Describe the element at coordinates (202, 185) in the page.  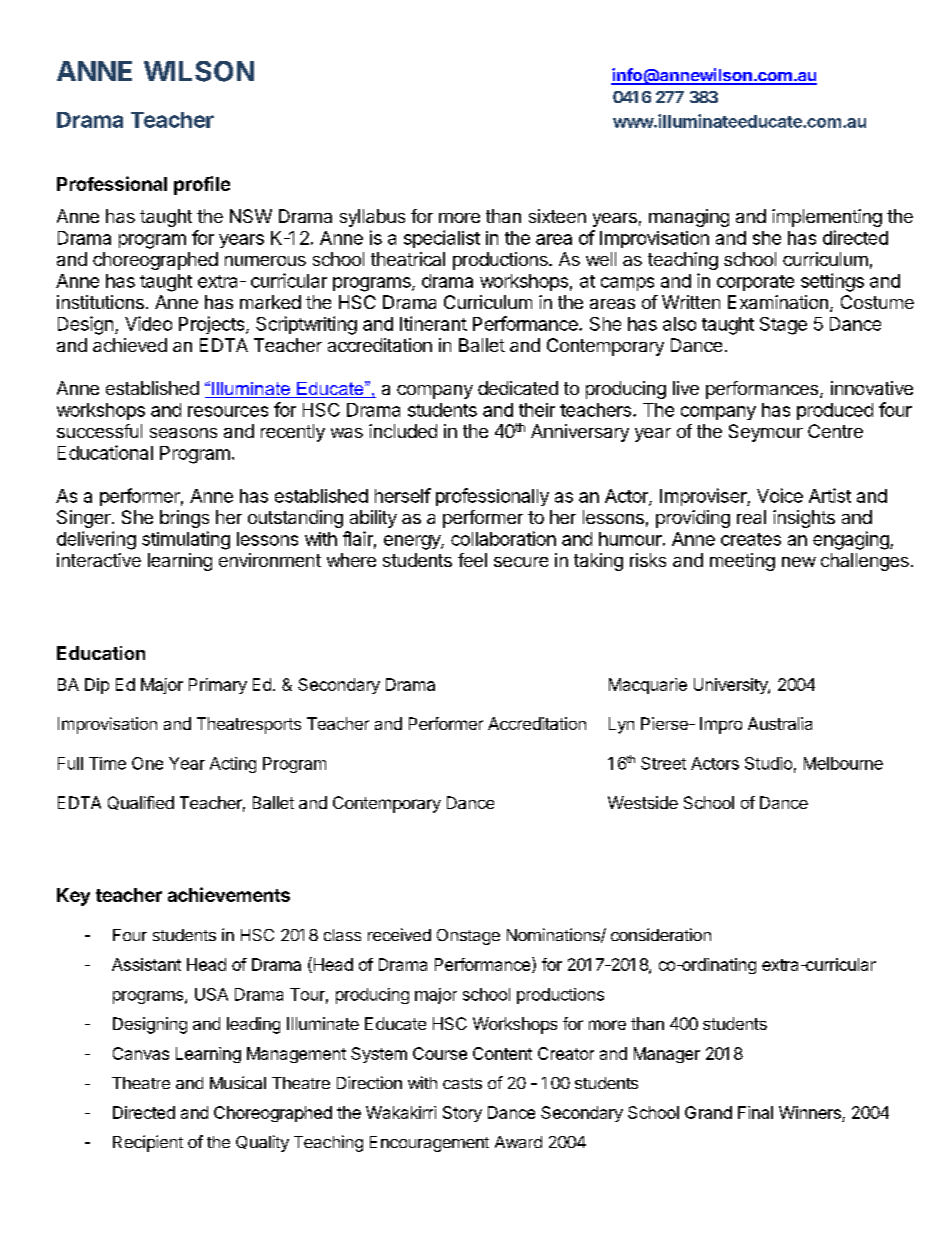
I see `profile` at that location.
